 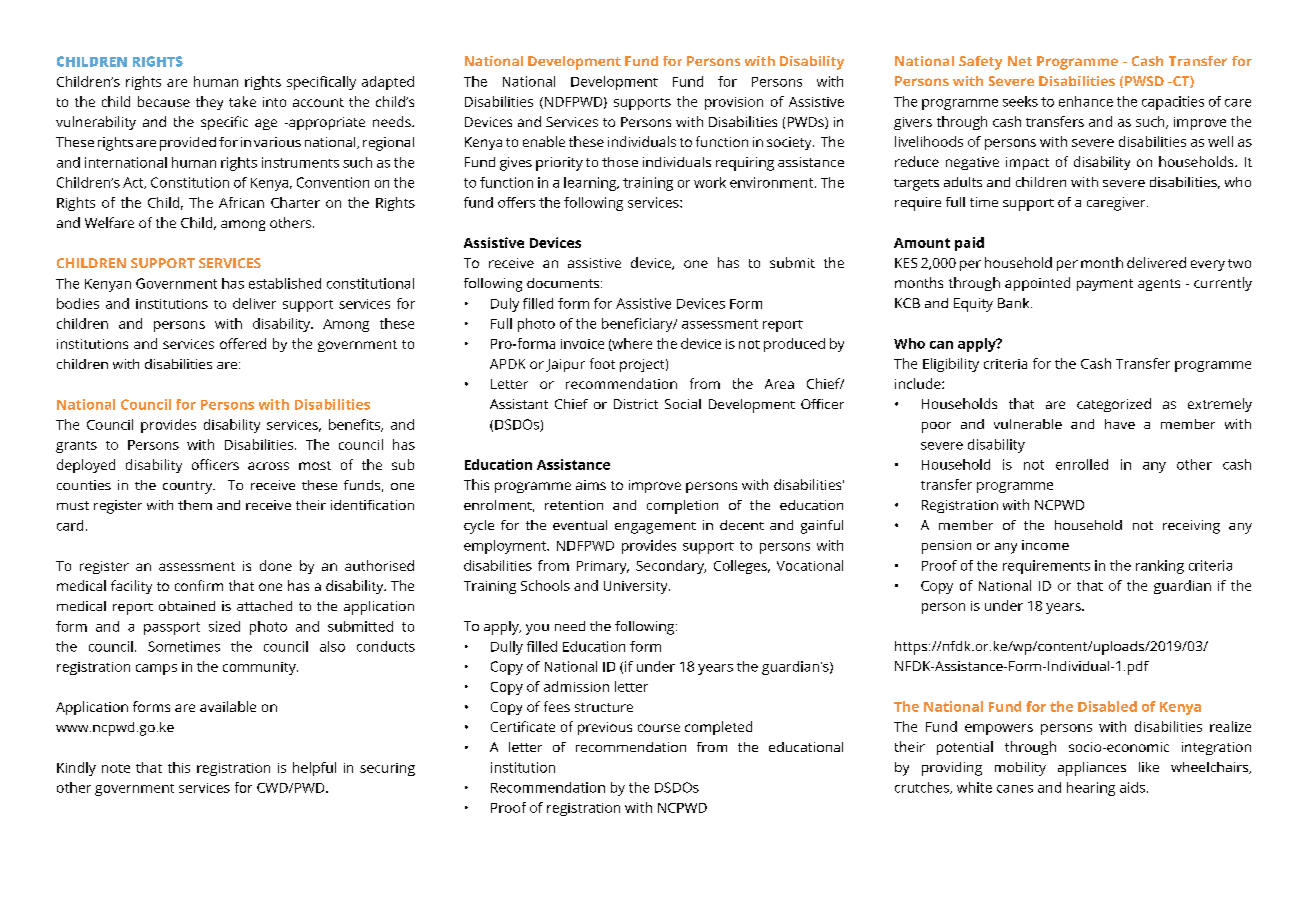 I want to click on documents, so click(x=564, y=283).
